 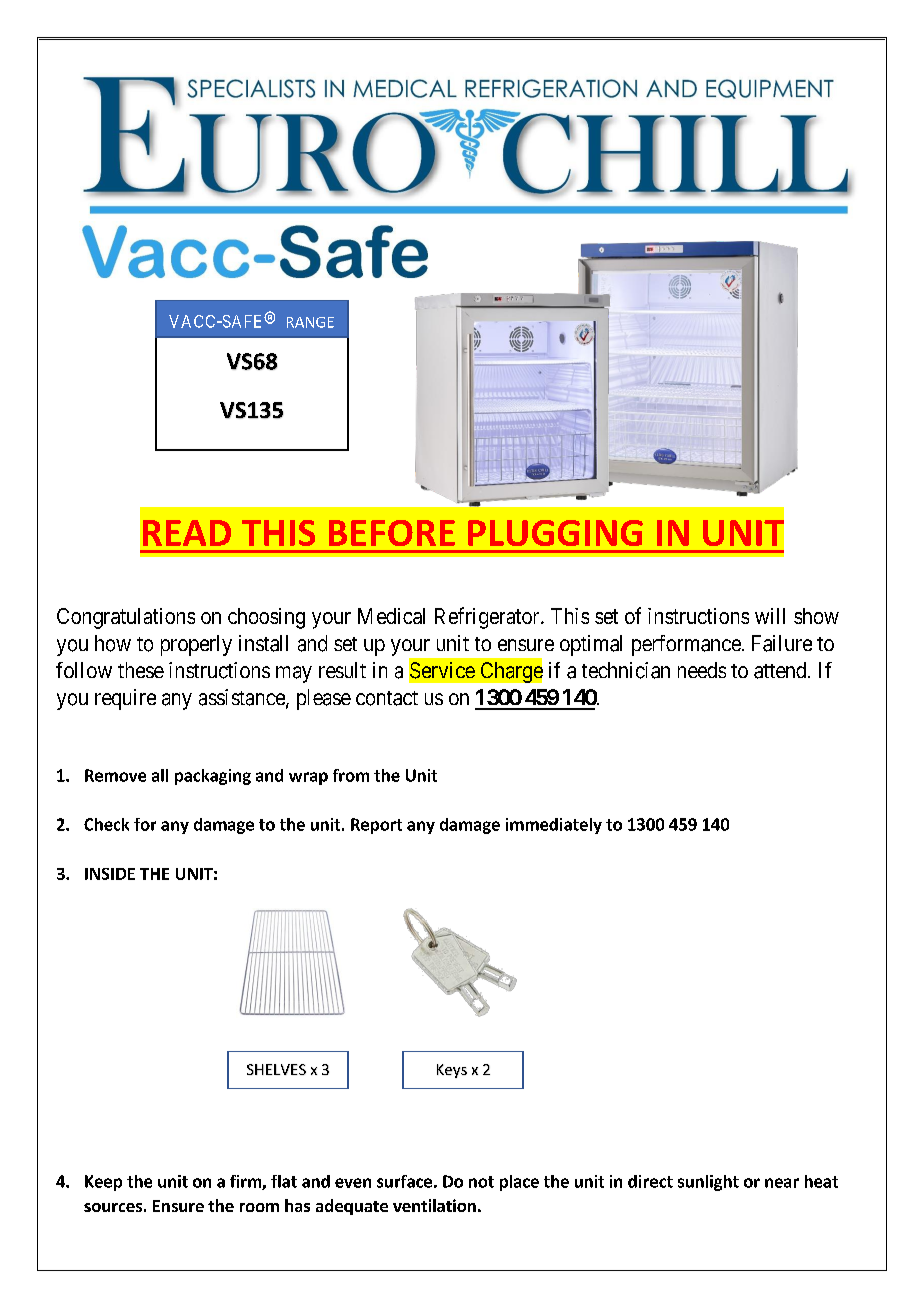 What do you see at coordinates (702, 670) in the image?
I see `needs` at bounding box center [702, 670].
